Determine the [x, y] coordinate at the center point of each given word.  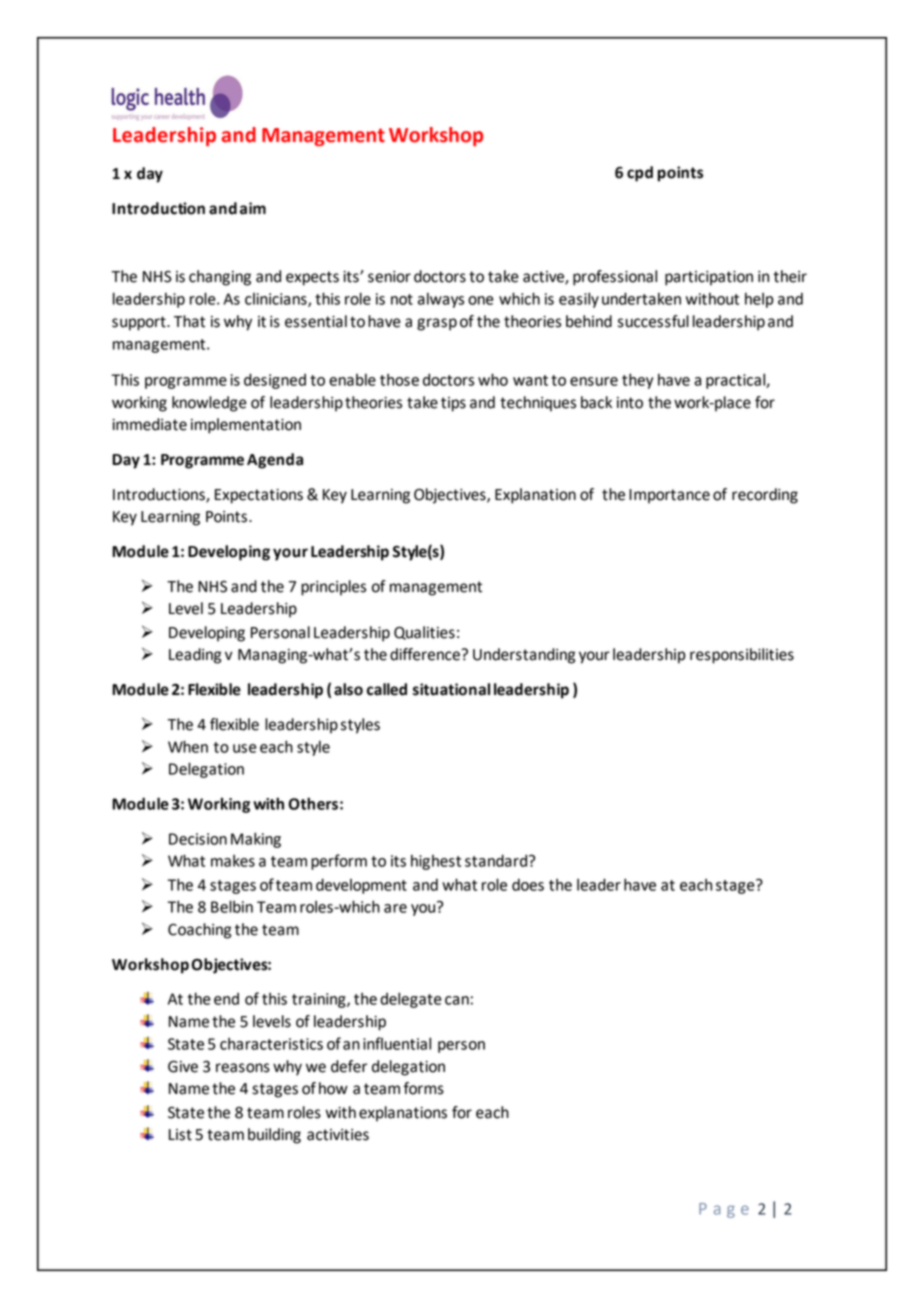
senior [389, 277]
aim [253, 208]
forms [423, 1088]
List [180, 1135]
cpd [640, 174]
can [457, 1000]
